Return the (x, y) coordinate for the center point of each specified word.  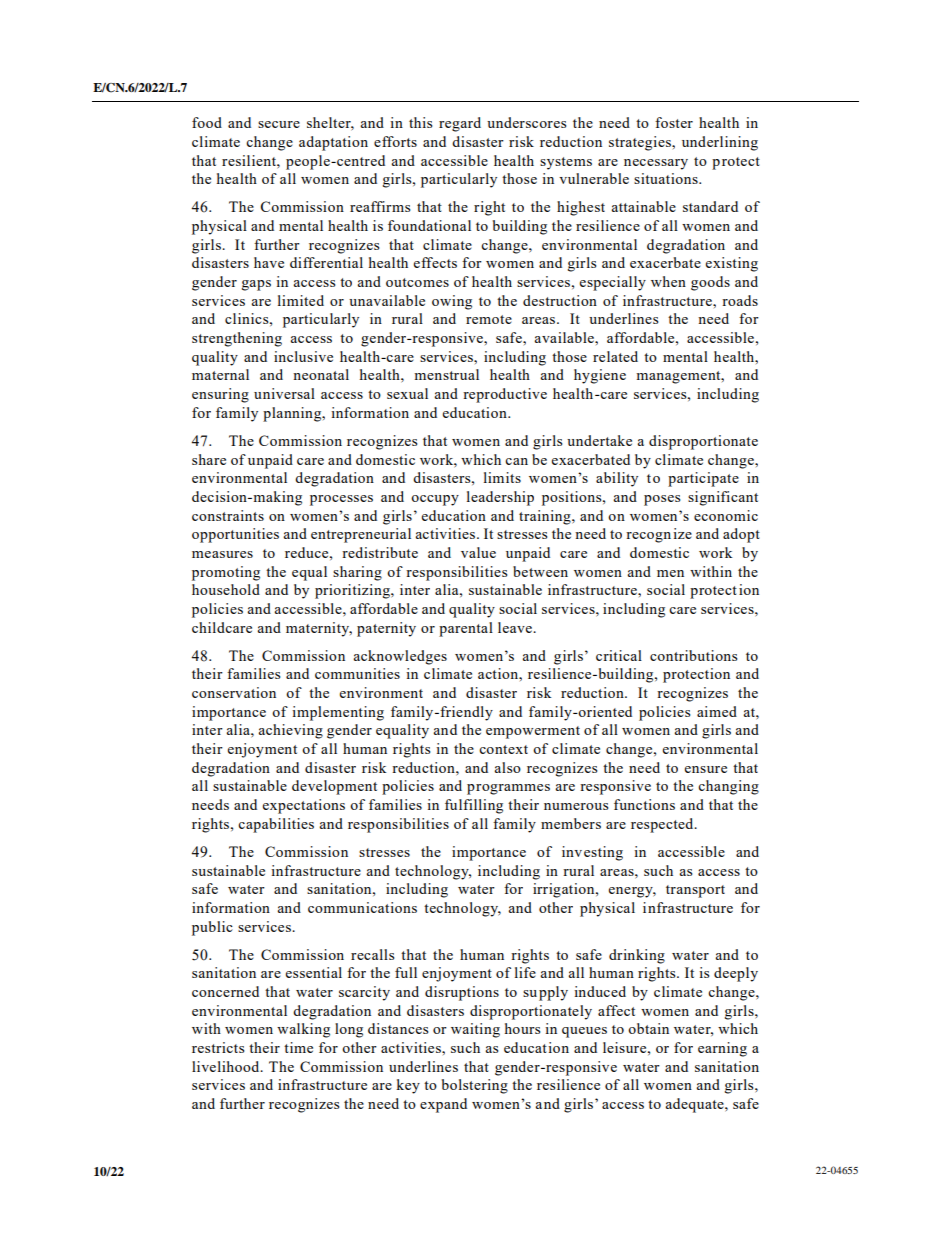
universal (284, 393)
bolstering (475, 1086)
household (226, 589)
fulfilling (474, 806)
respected (663, 825)
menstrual (446, 374)
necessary (656, 164)
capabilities (276, 825)
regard (460, 124)
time (298, 1047)
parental (466, 629)
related (615, 356)
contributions (693, 655)
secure (279, 124)
